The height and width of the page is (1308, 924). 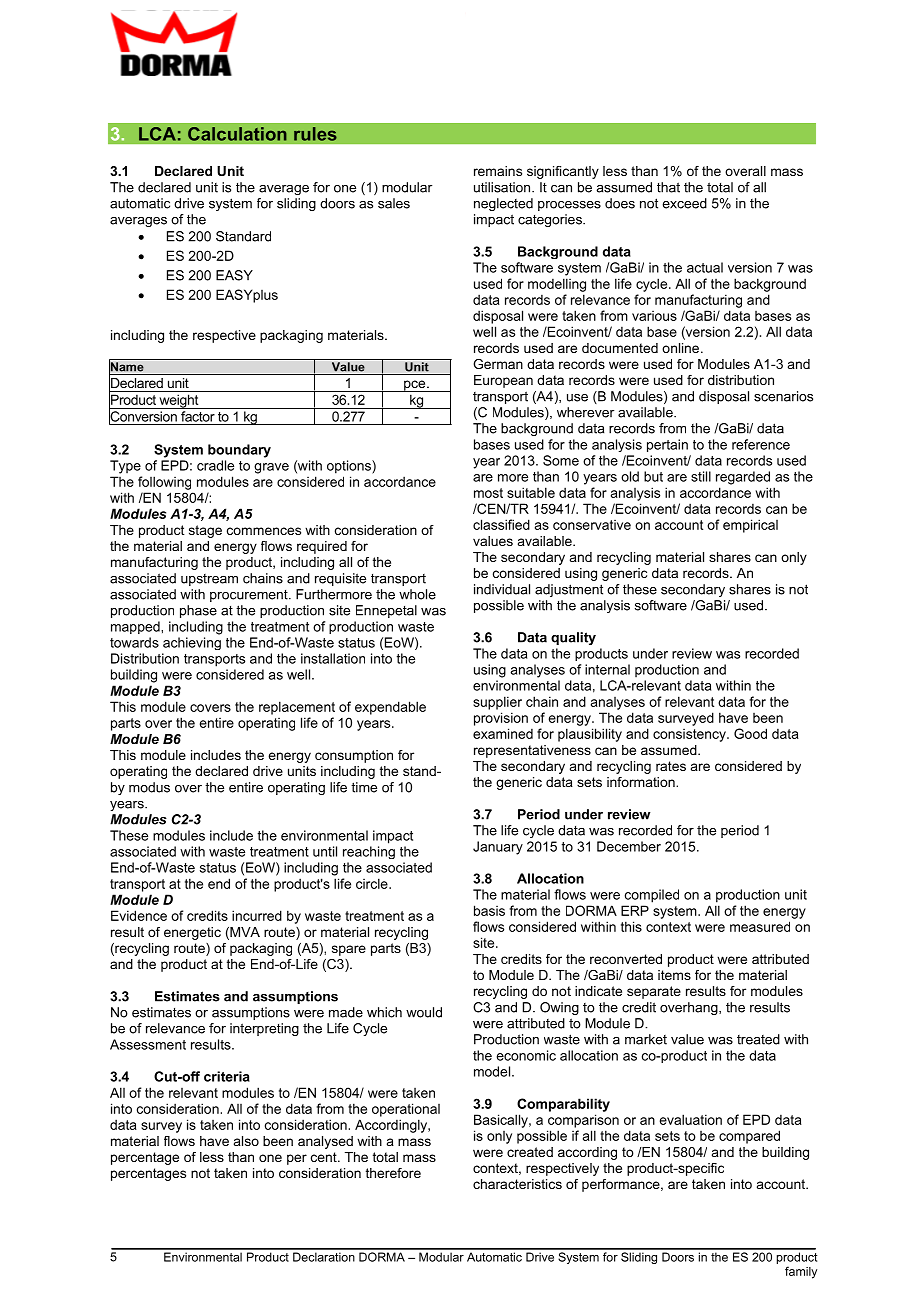 What do you see at coordinates (246, 1141) in the page?
I see `also` at bounding box center [246, 1141].
